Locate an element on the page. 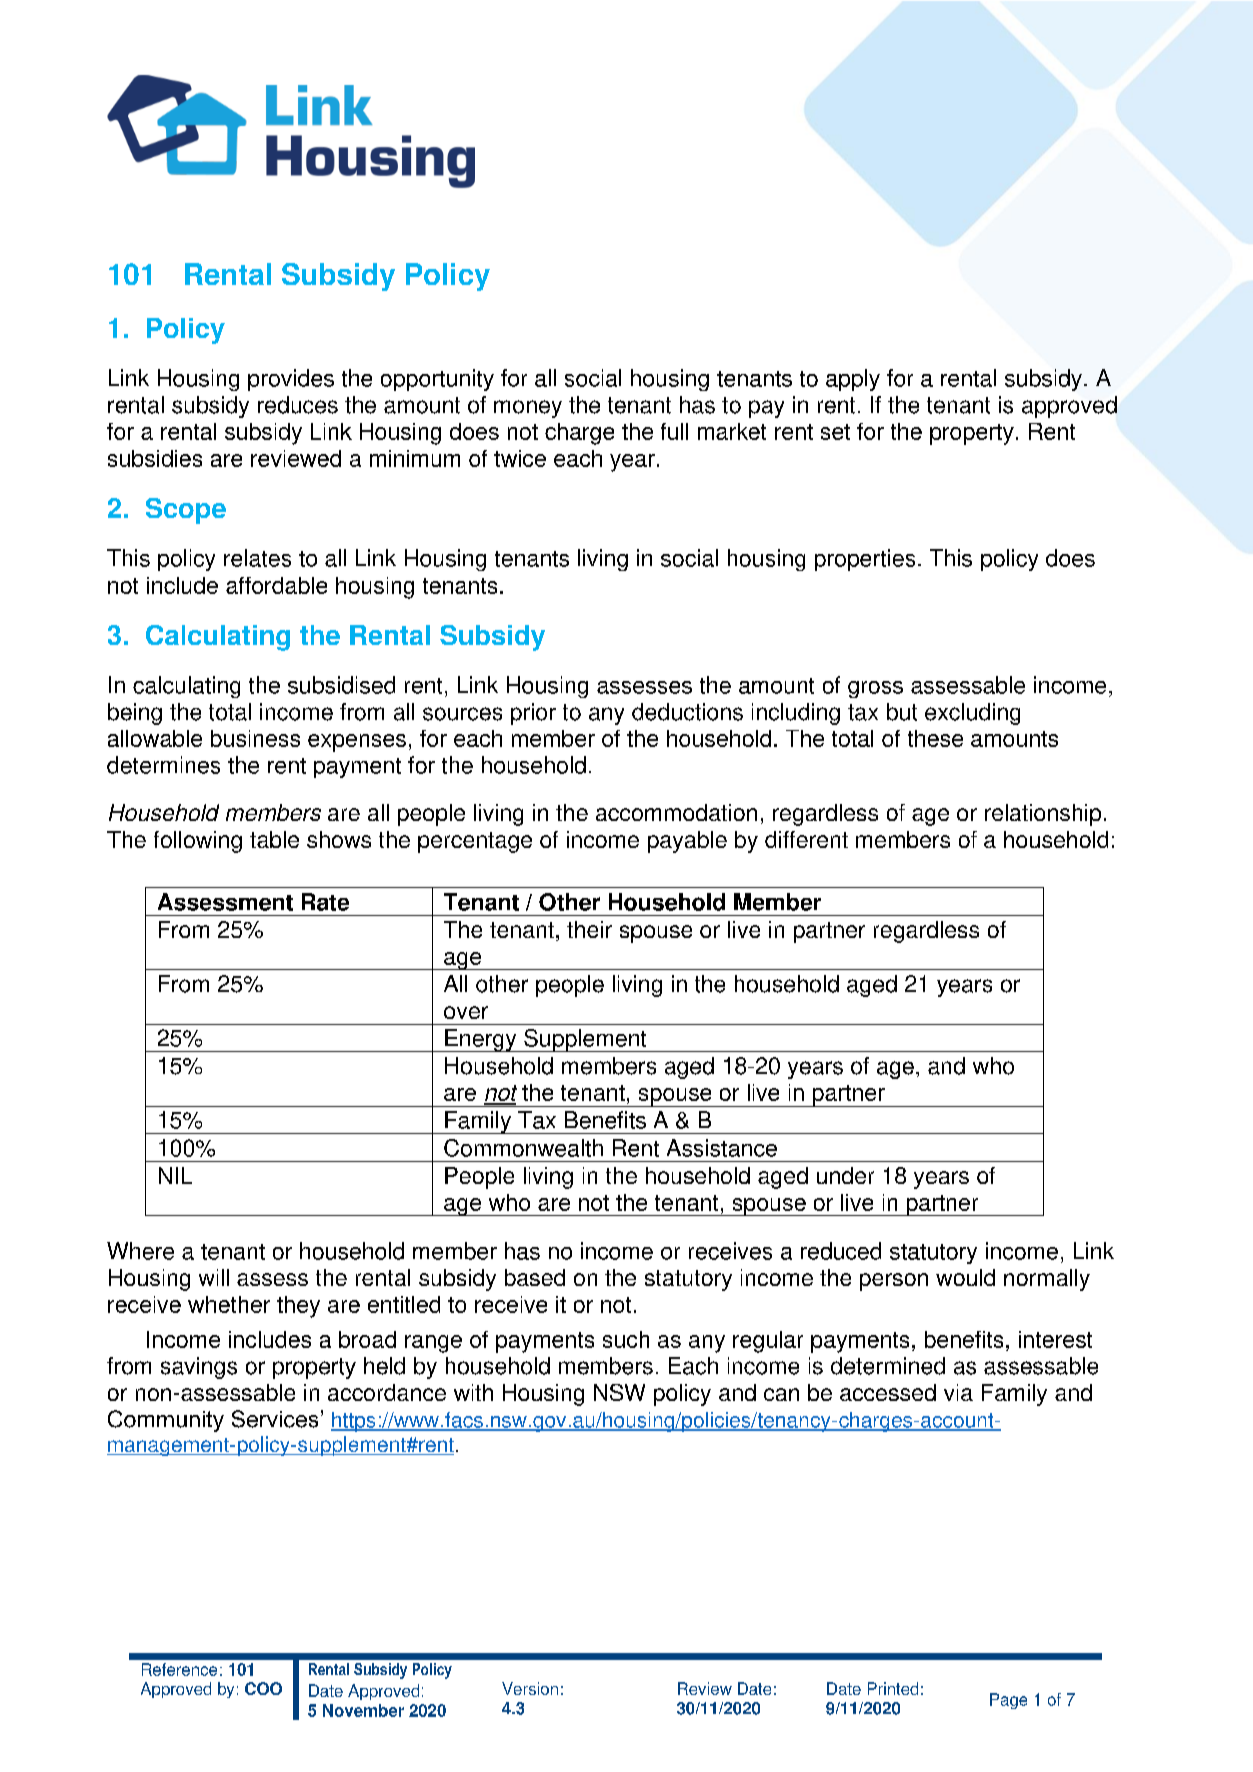 This document has height=1772, width=1253. Energy is located at coordinates (481, 1040).
